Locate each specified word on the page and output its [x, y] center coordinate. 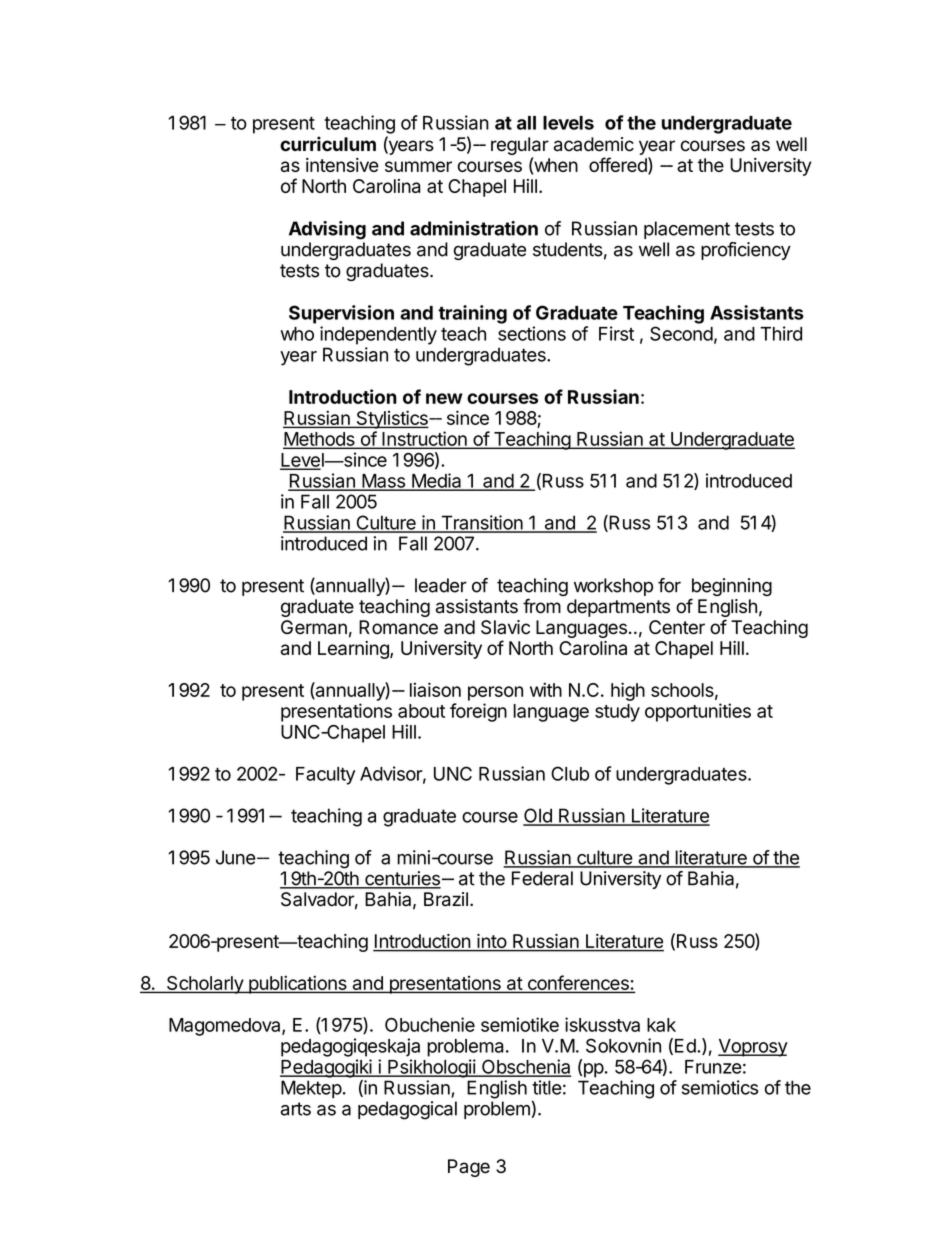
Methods [320, 440]
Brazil [446, 899]
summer [418, 166]
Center [677, 627]
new [444, 398]
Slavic [505, 627]
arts [296, 1109]
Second [681, 333]
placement [687, 230]
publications [298, 984]
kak [661, 1025]
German [314, 627]
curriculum [328, 144]
